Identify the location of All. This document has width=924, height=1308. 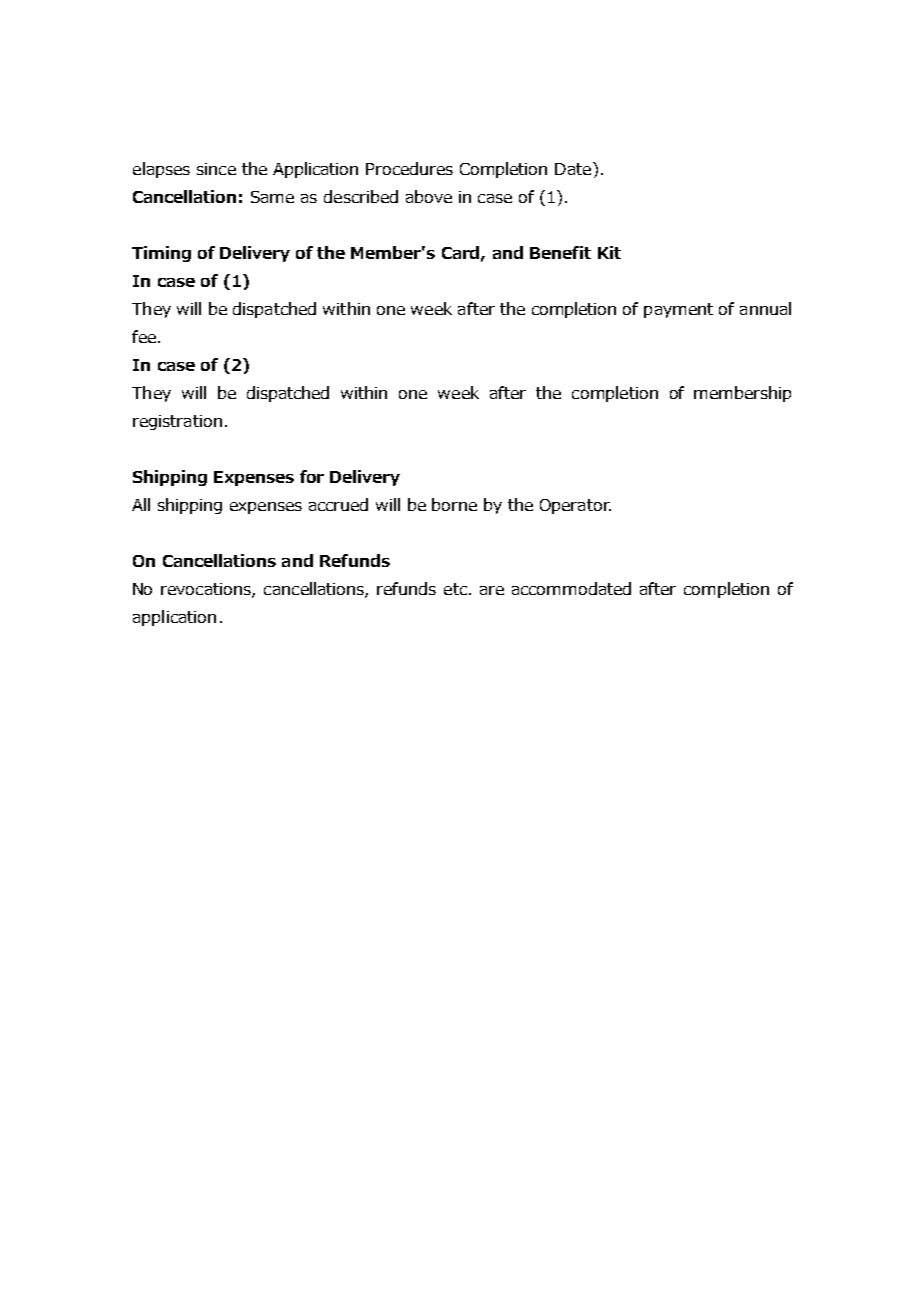
(141, 504).
